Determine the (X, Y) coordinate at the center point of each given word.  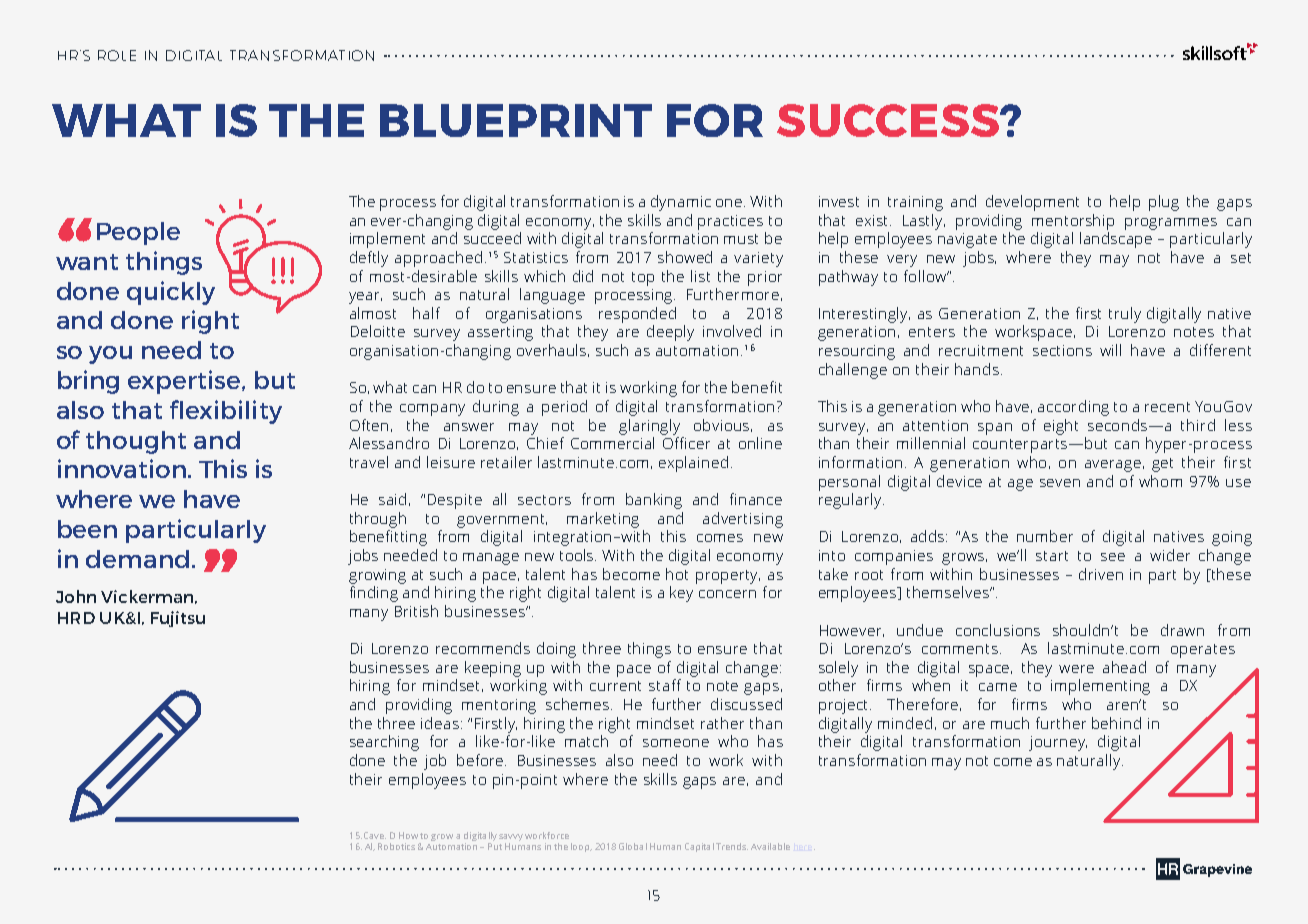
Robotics (396, 846)
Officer (686, 443)
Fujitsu (178, 619)
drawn (1182, 630)
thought (136, 442)
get (1162, 465)
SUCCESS (889, 120)
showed (685, 257)
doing (556, 650)
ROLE (117, 55)
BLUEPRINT (516, 120)
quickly (171, 293)
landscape (1116, 240)
